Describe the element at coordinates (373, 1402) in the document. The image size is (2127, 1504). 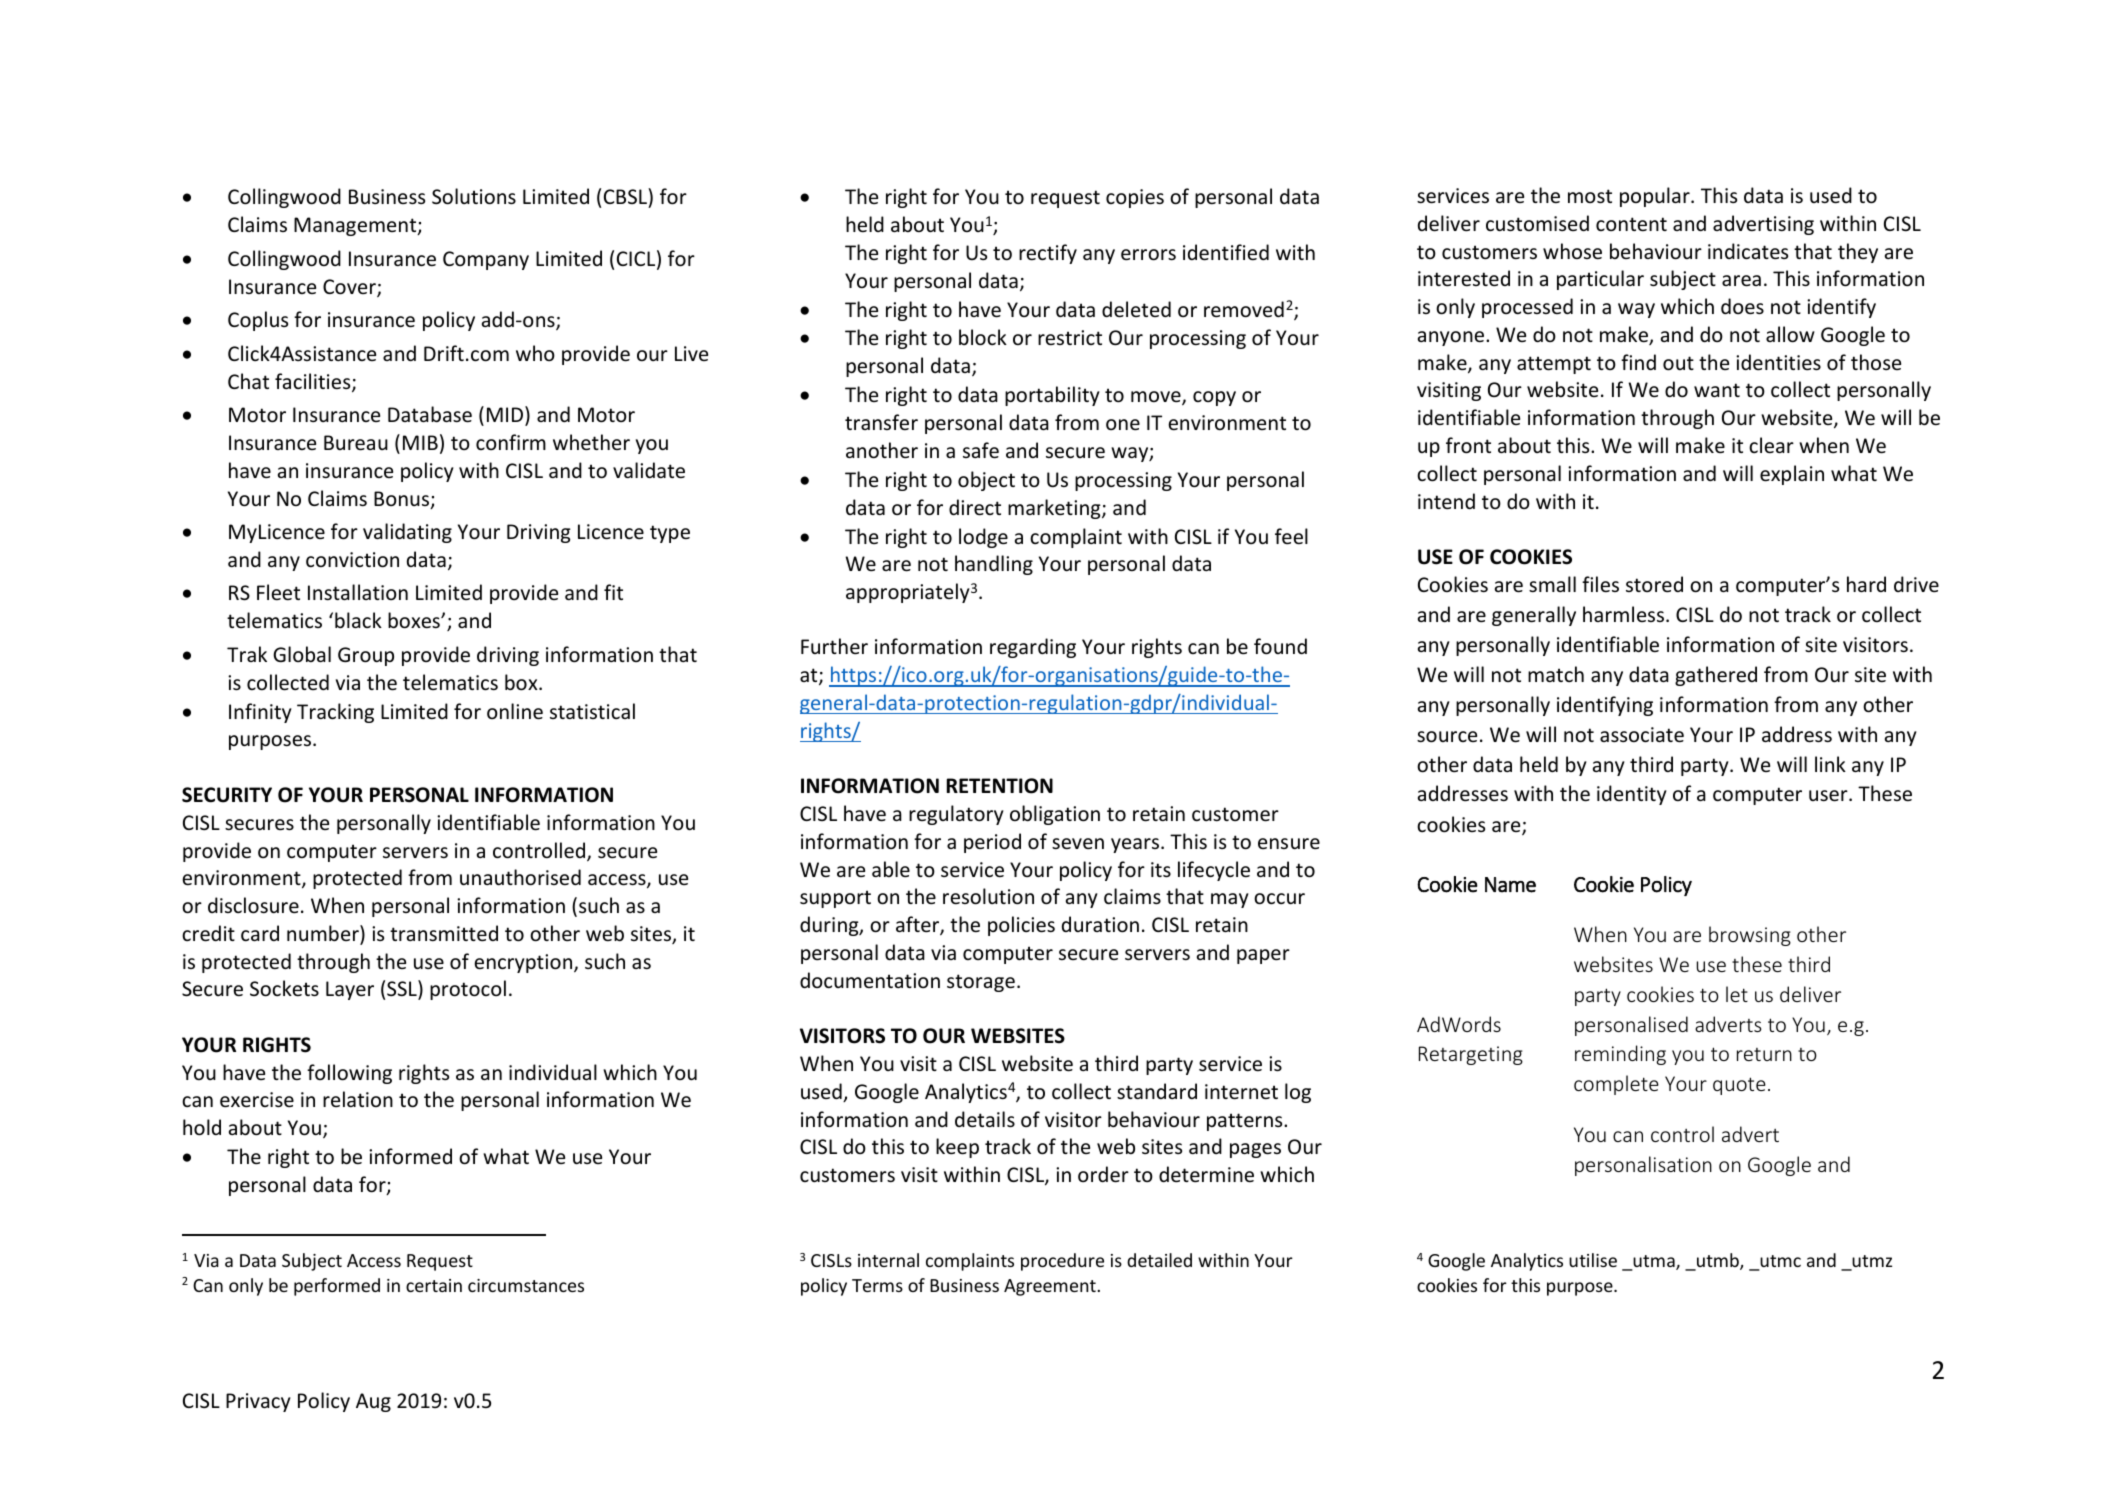
I see `Aug` at that location.
